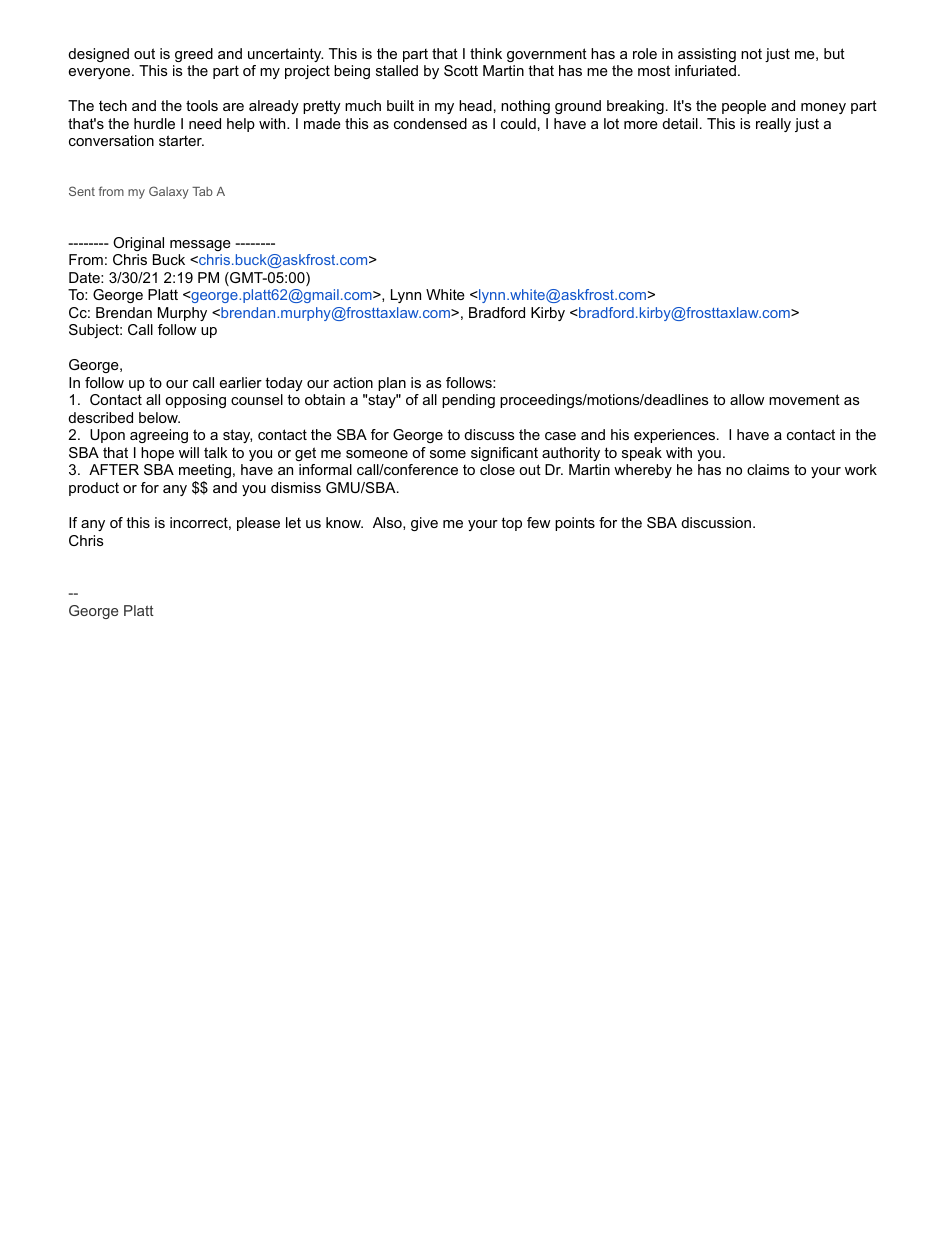 This screenshot has width=952, height=1233. I want to click on greed, so click(194, 55).
